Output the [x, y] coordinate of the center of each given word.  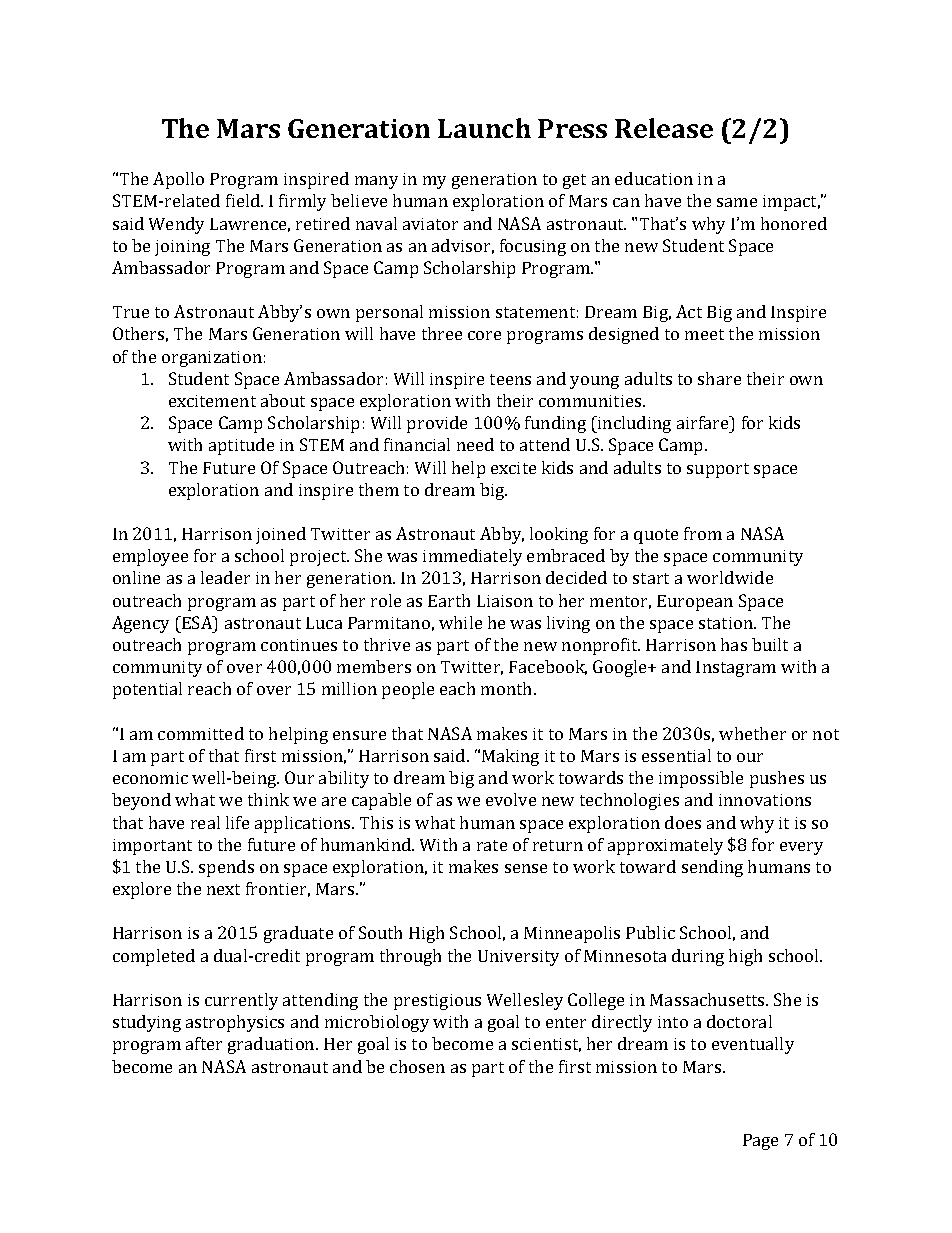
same [737, 202]
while [460, 622]
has [734, 644]
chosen [417, 1066]
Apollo [178, 180]
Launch [484, 128]
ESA [197, 622]
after [204, 1043]
